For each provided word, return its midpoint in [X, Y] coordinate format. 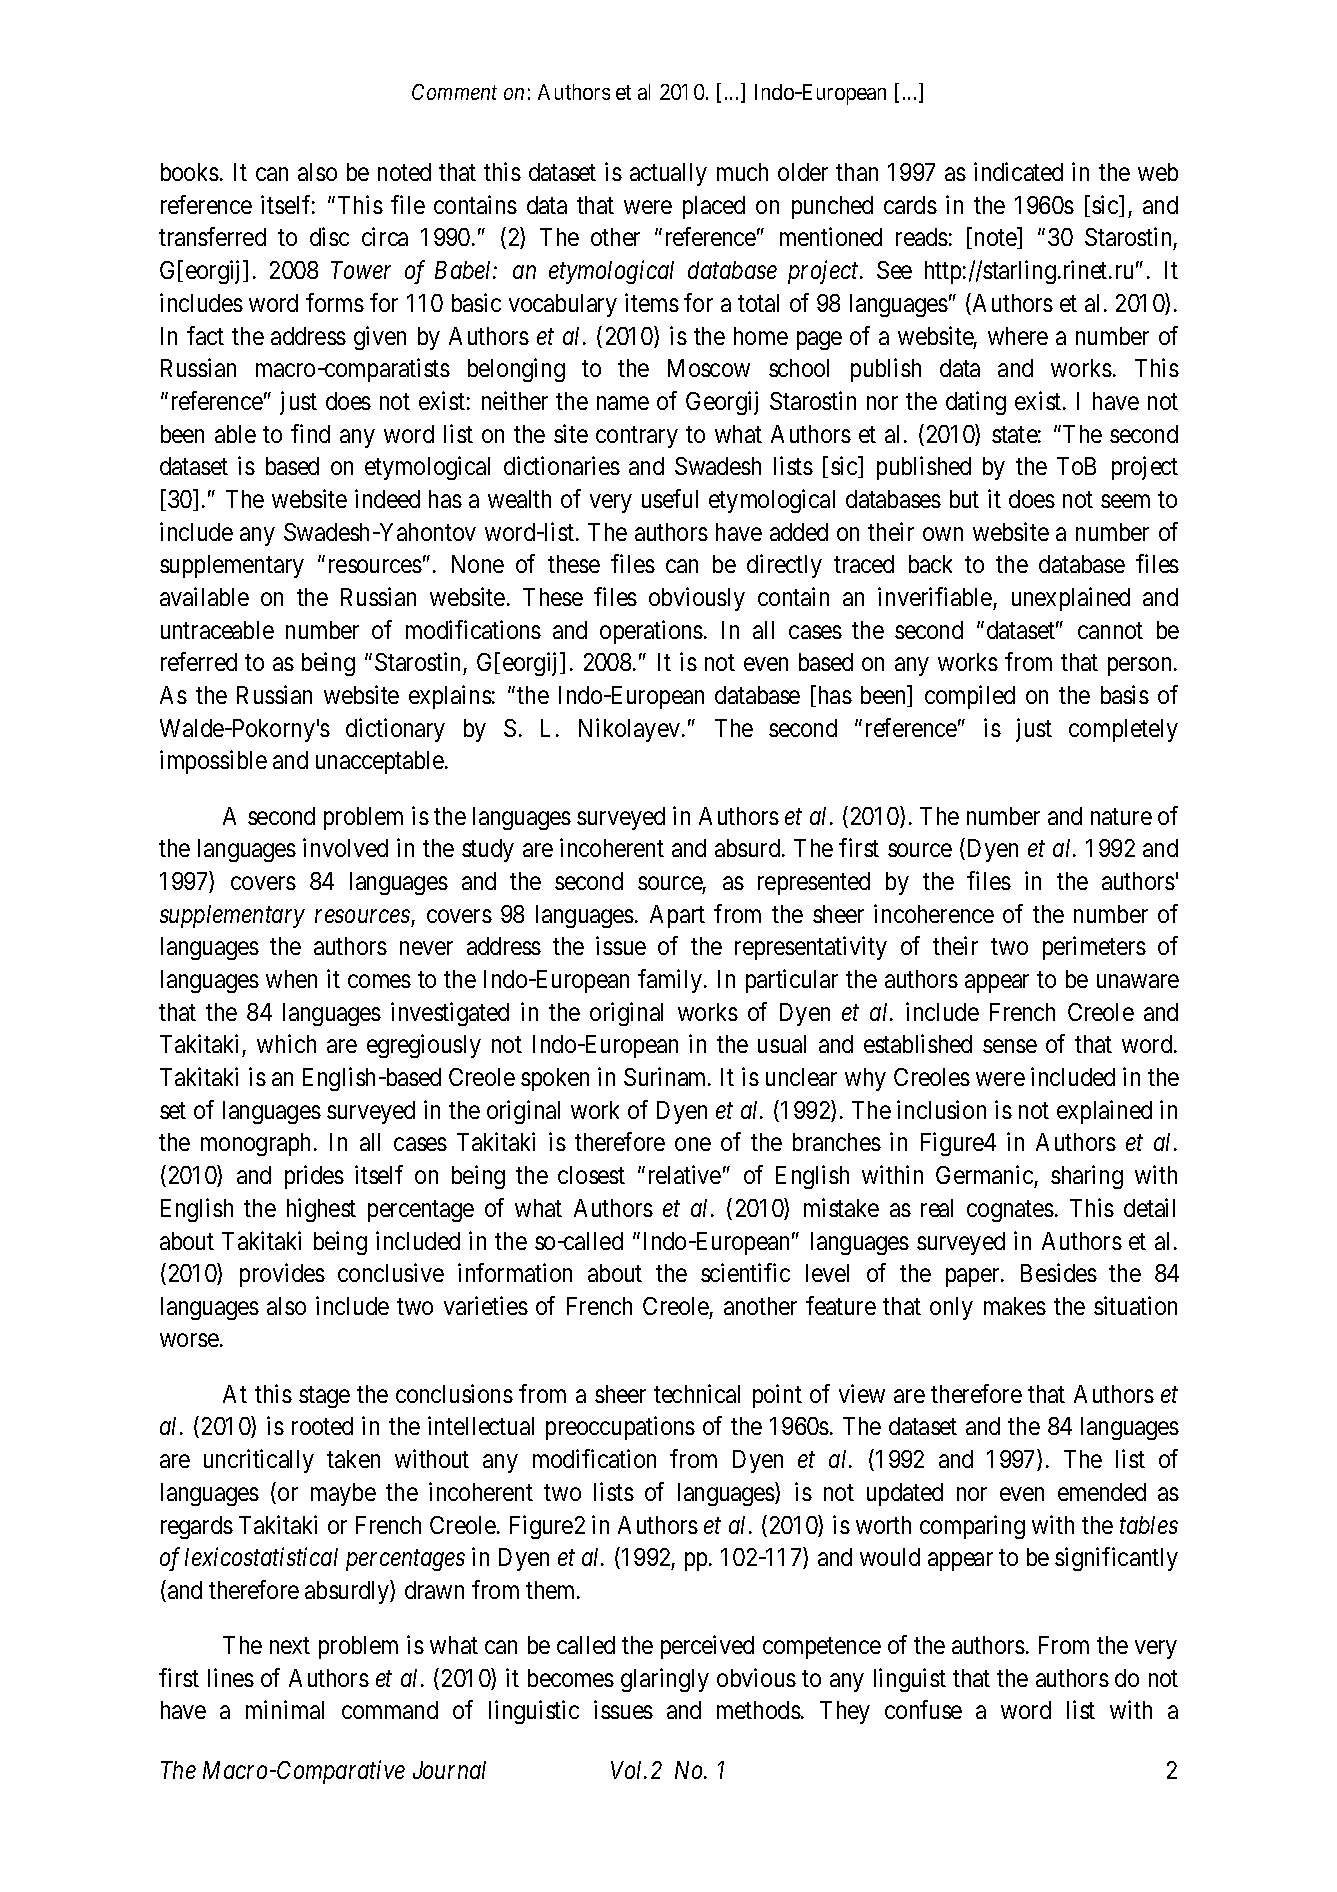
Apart [677, 916]
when [291, 979]
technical [697, 1393]
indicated [1018, 171]
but [964, 499]
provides [282, 1275]
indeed [387, 498]
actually [668, 174]
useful [670, 498]
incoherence [934, 913]
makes [1015, 1306]
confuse [923, 1709]
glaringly [665, 1680]
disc [329, 237]
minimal [285, 1709]
